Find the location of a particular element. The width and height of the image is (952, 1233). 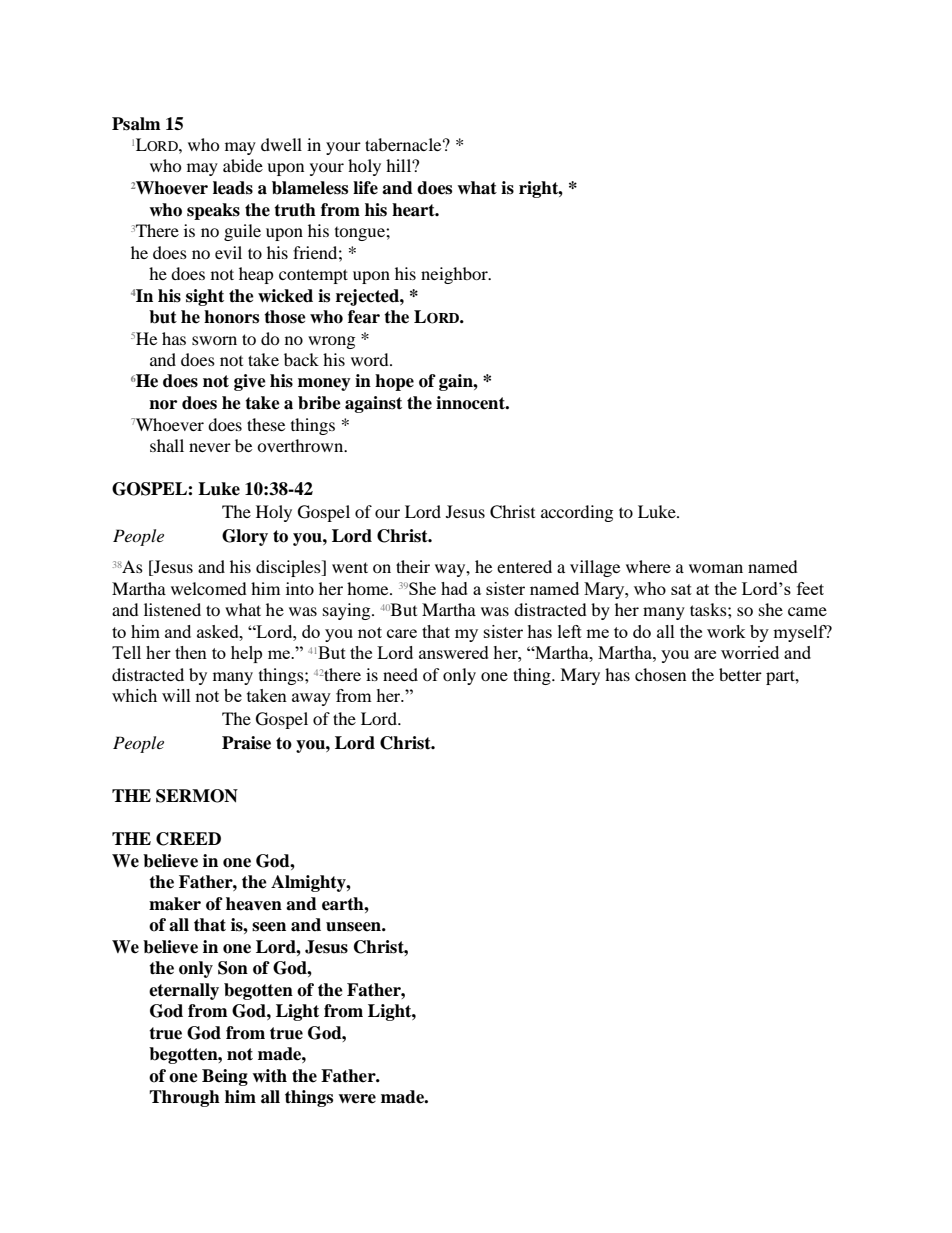

need is located at coordinates (400, 674).
